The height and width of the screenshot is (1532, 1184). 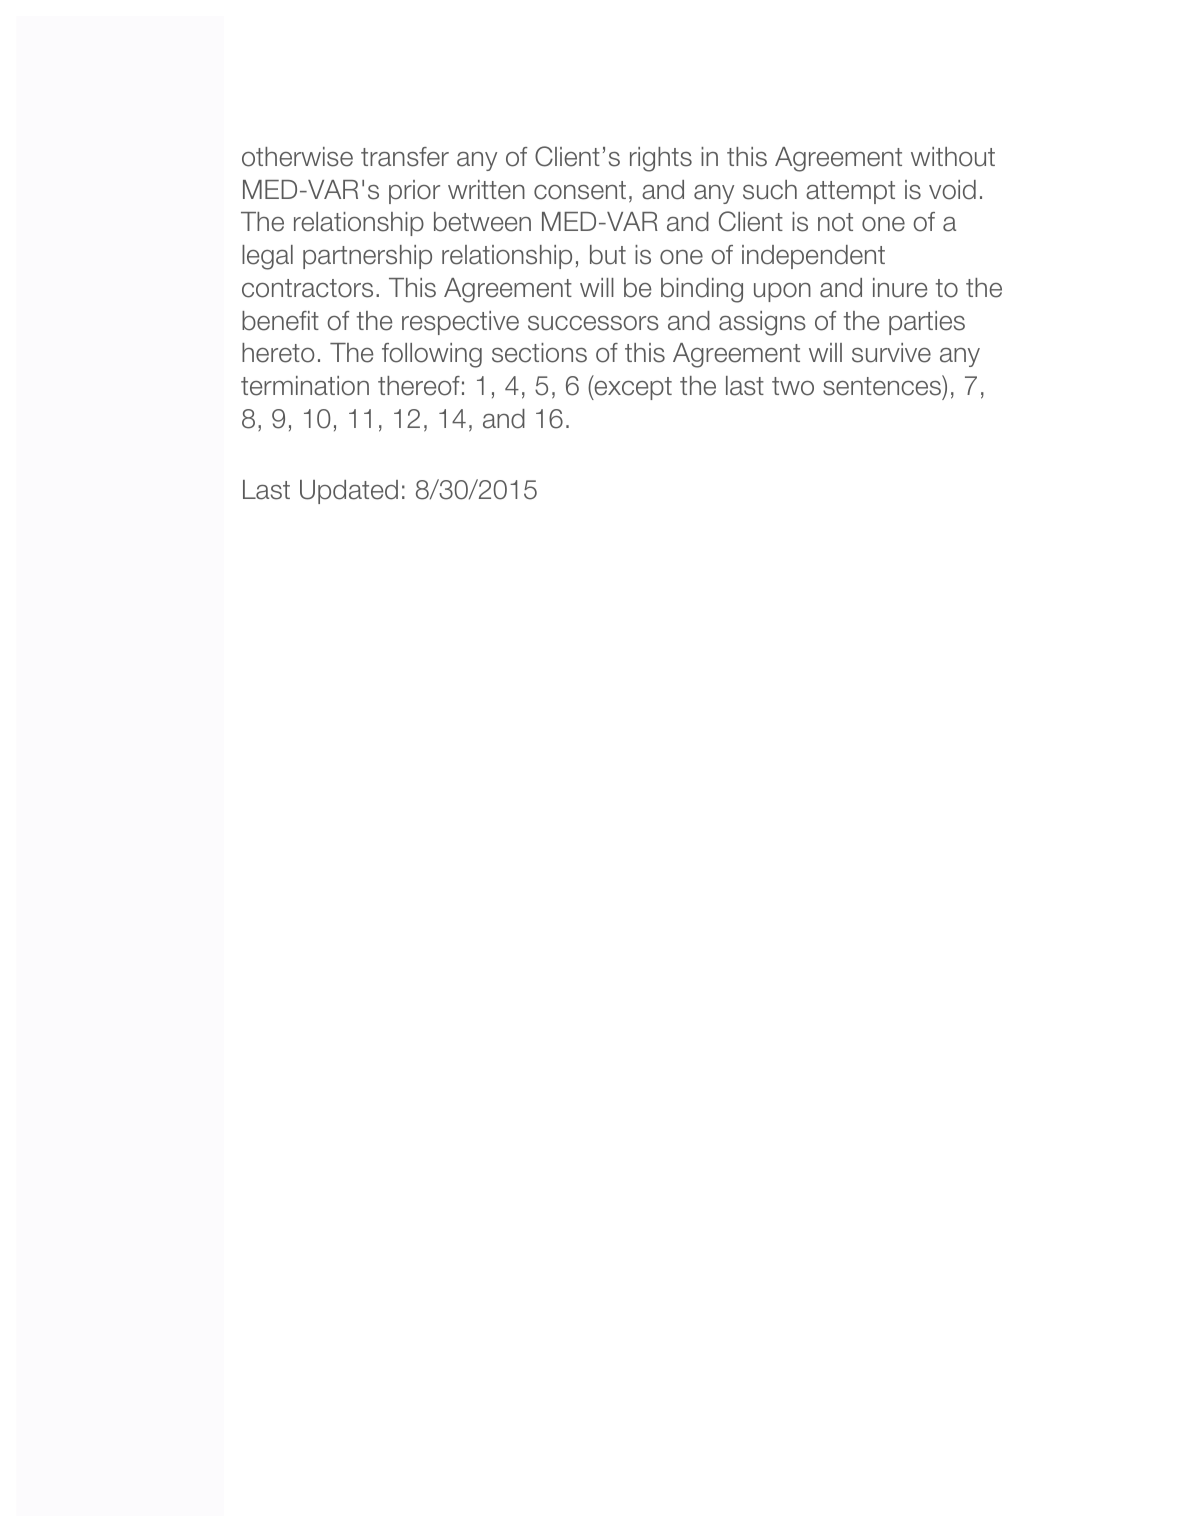 What do you see at coordinates (953, 157) in the screenshot?
I see `without` at bounding box center [953, 157].
